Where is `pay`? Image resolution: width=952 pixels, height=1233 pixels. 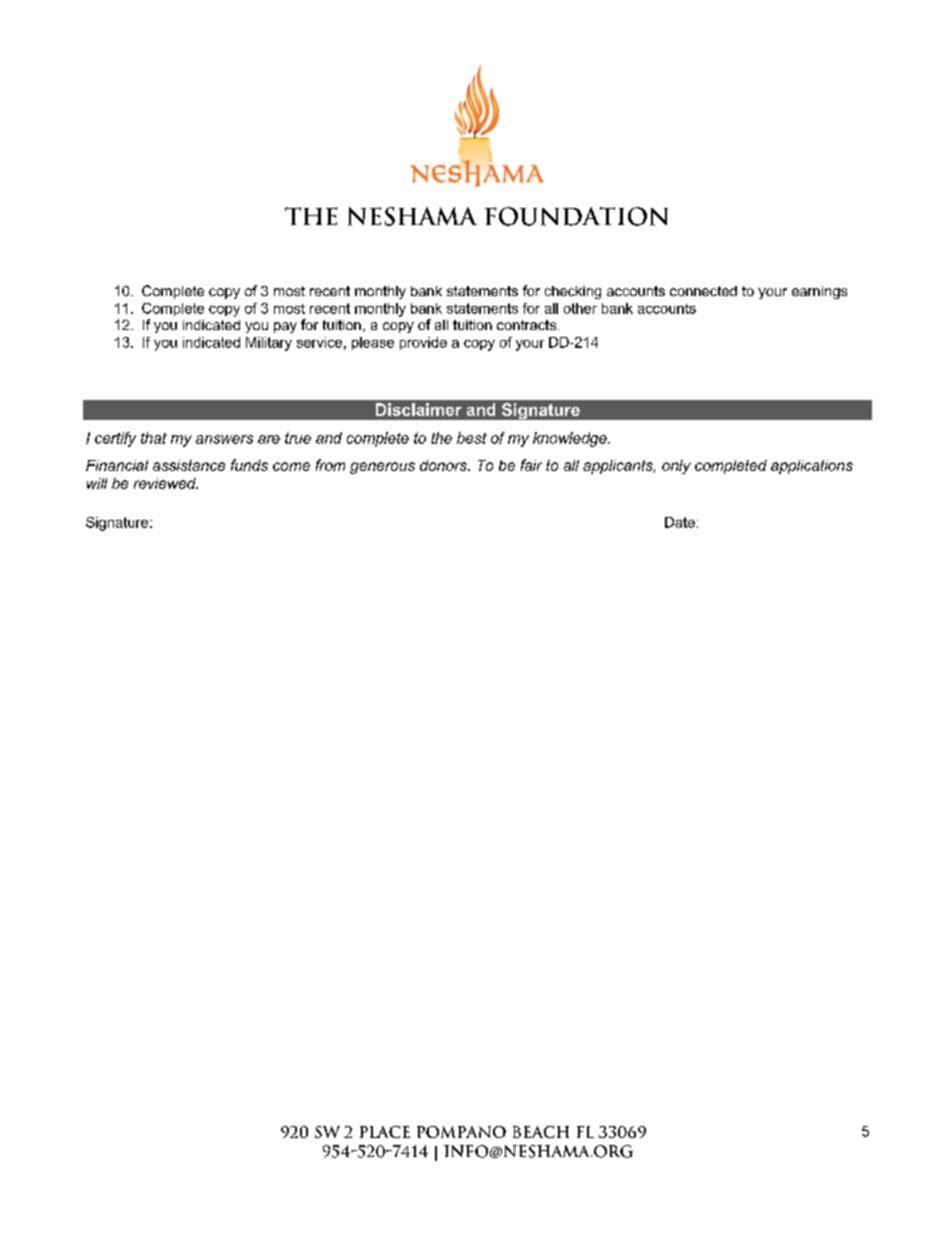
pay is located at coordinates (285, 327).
